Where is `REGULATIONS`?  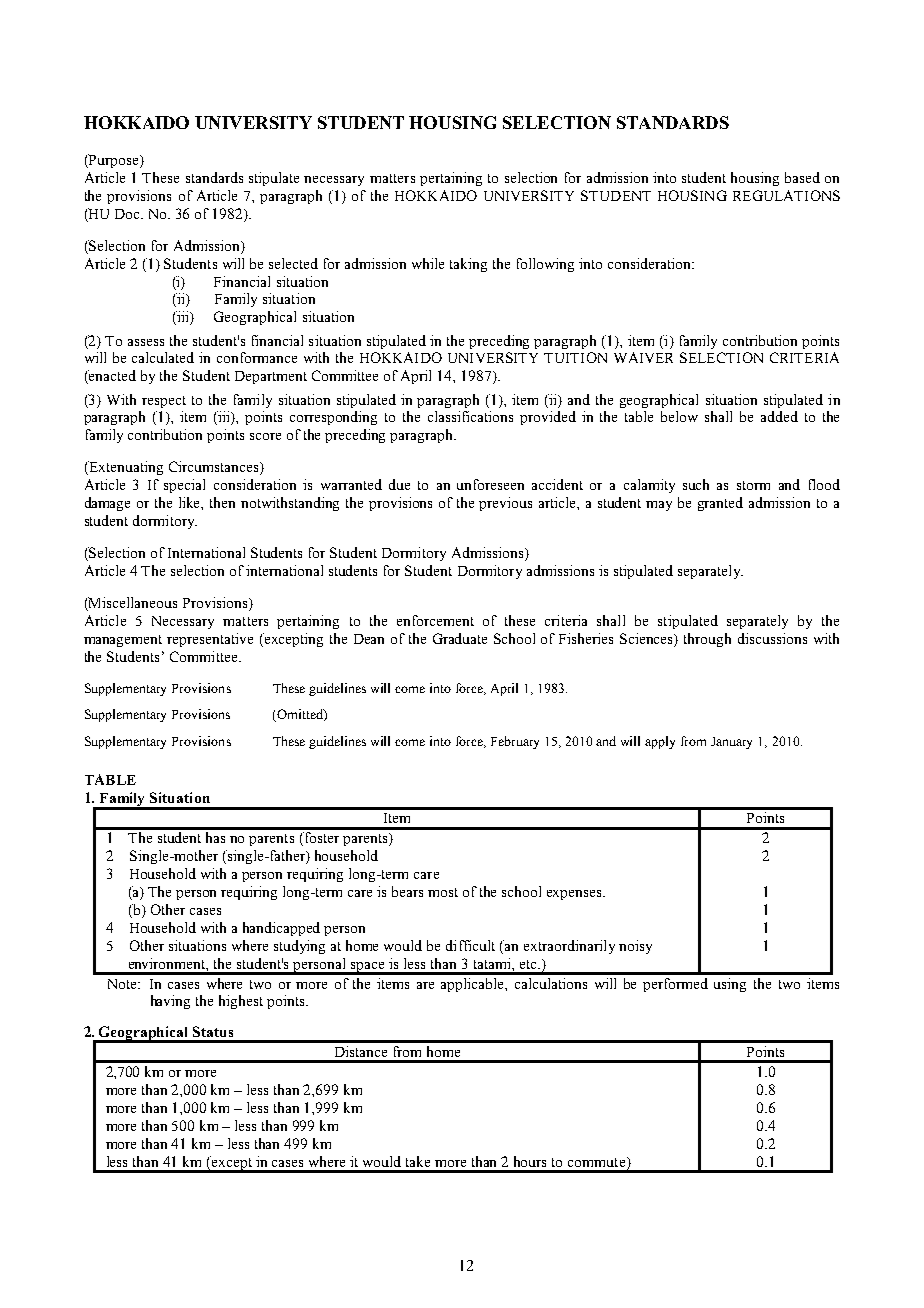
REGULATIONS is located at coordinates (786, 195).
